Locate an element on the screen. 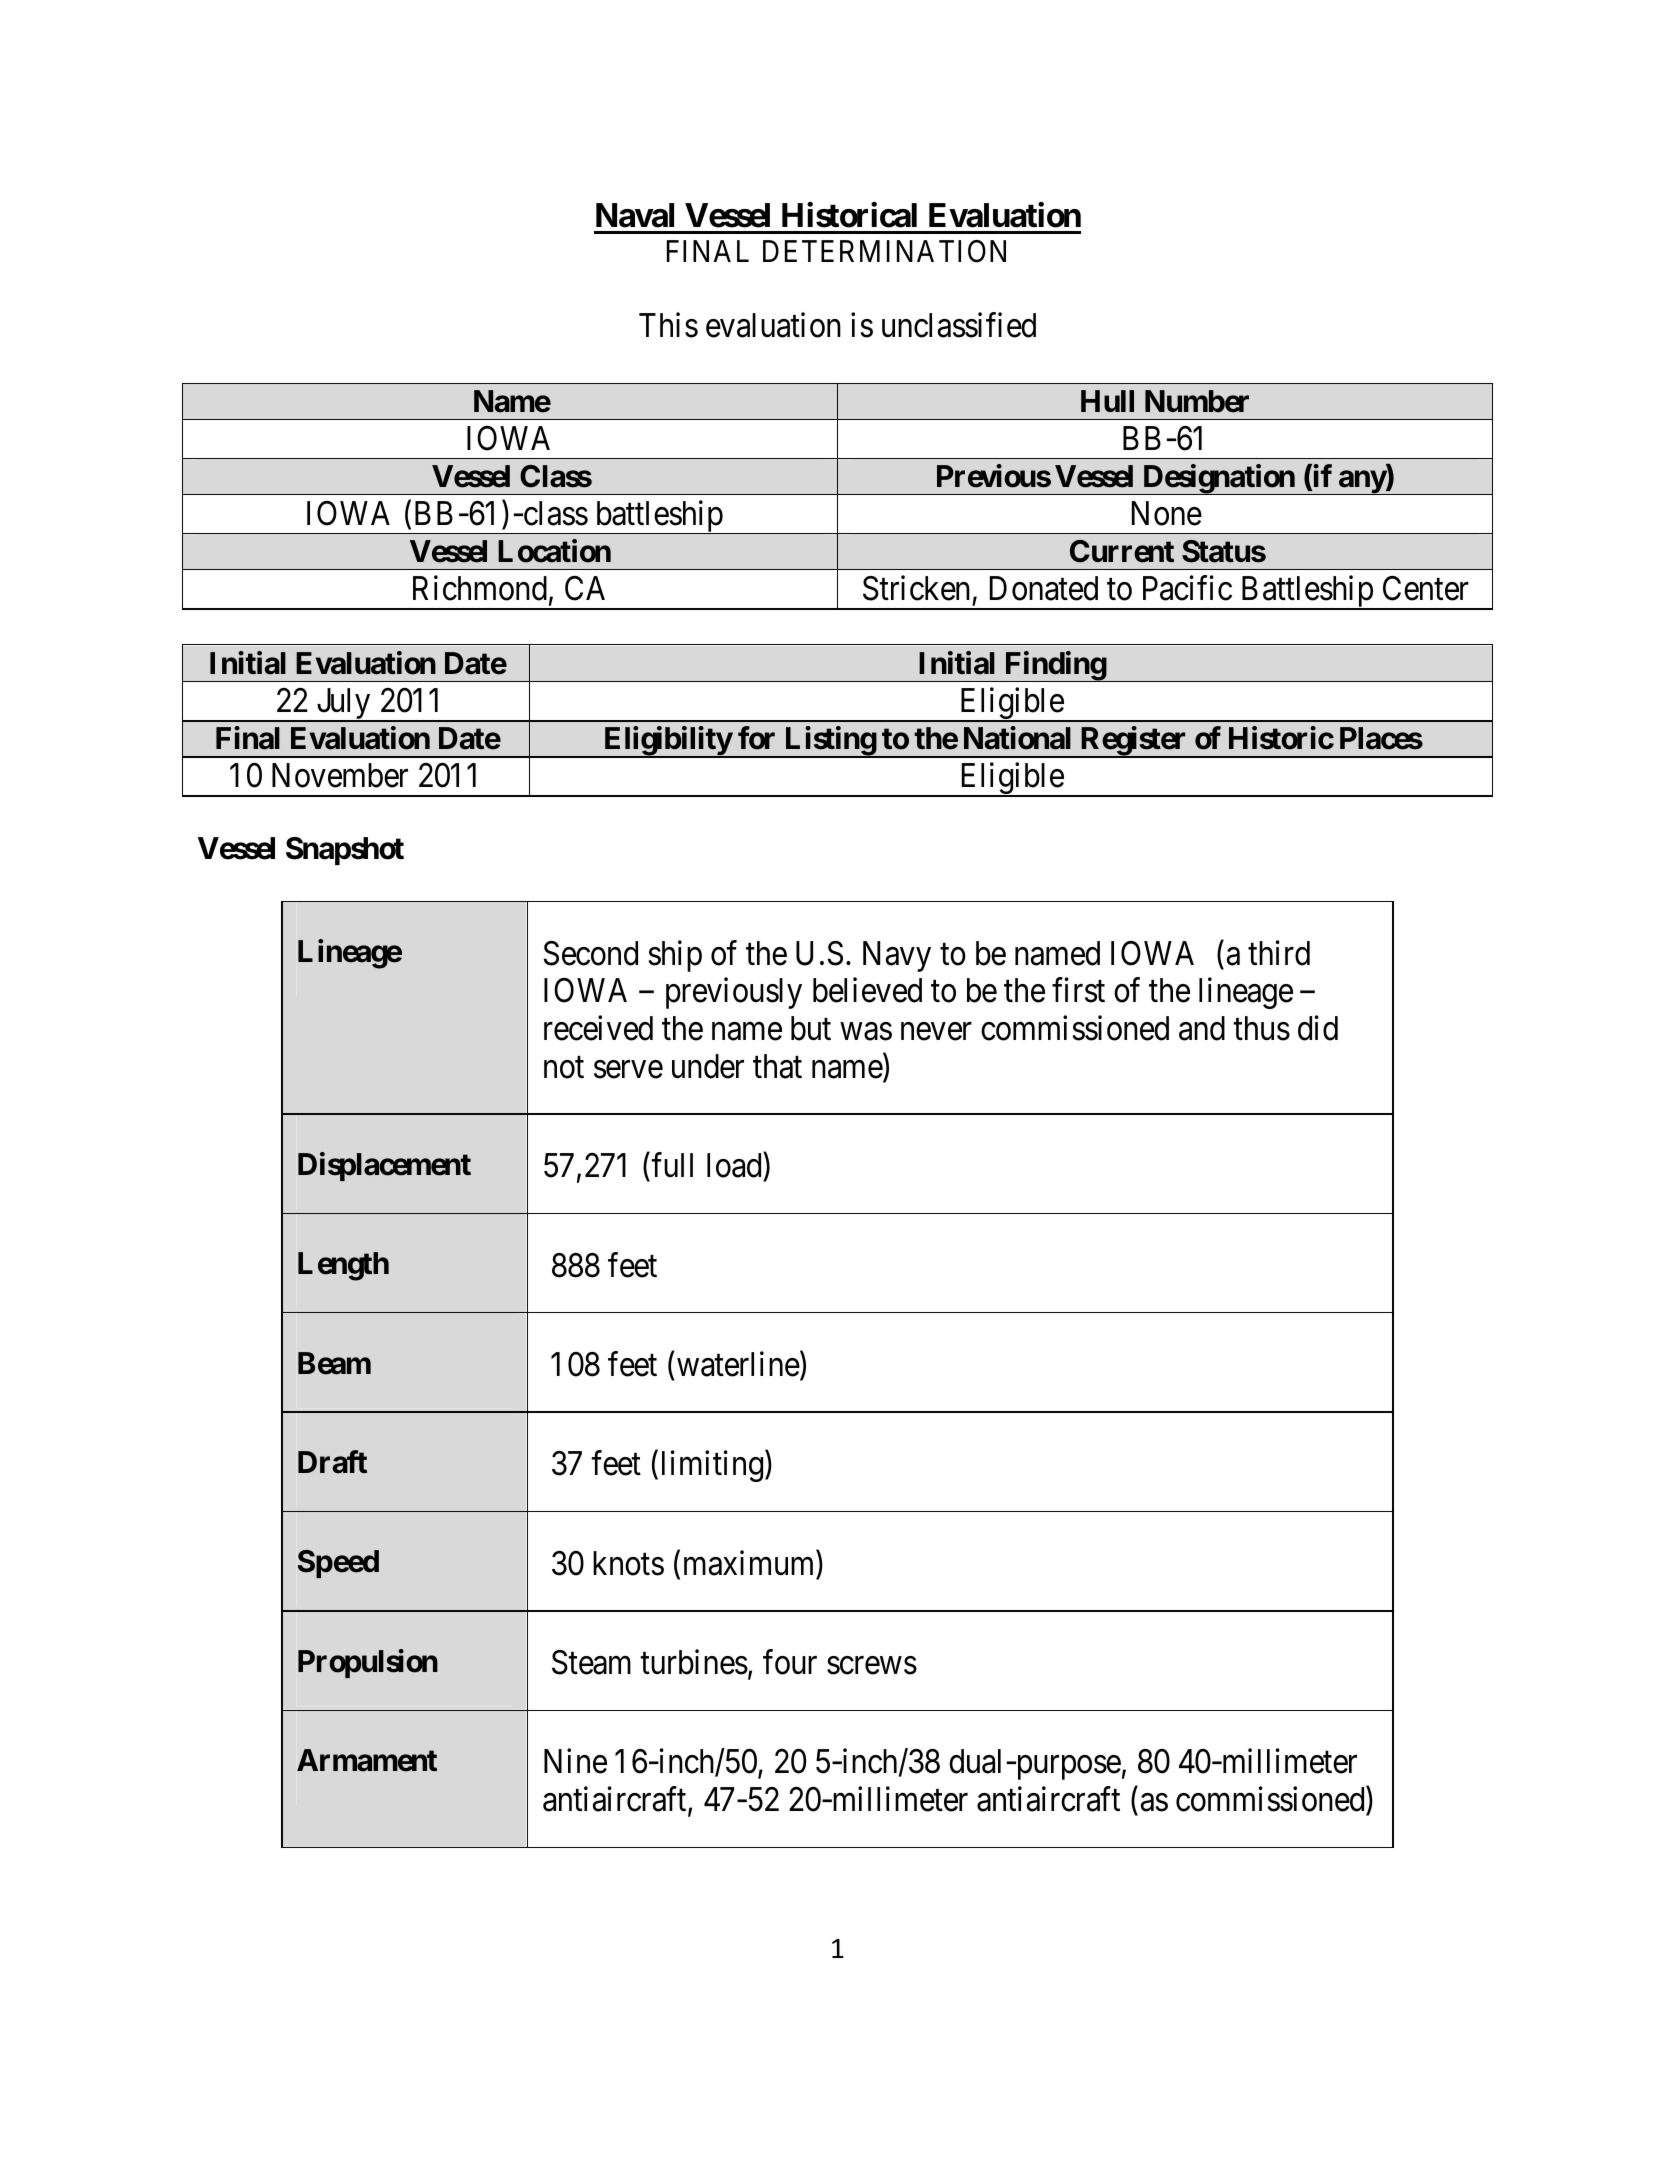 The height and width of the screenshot is (2168, 1675). DETERMINATION is located at coordinates (884, 251).
